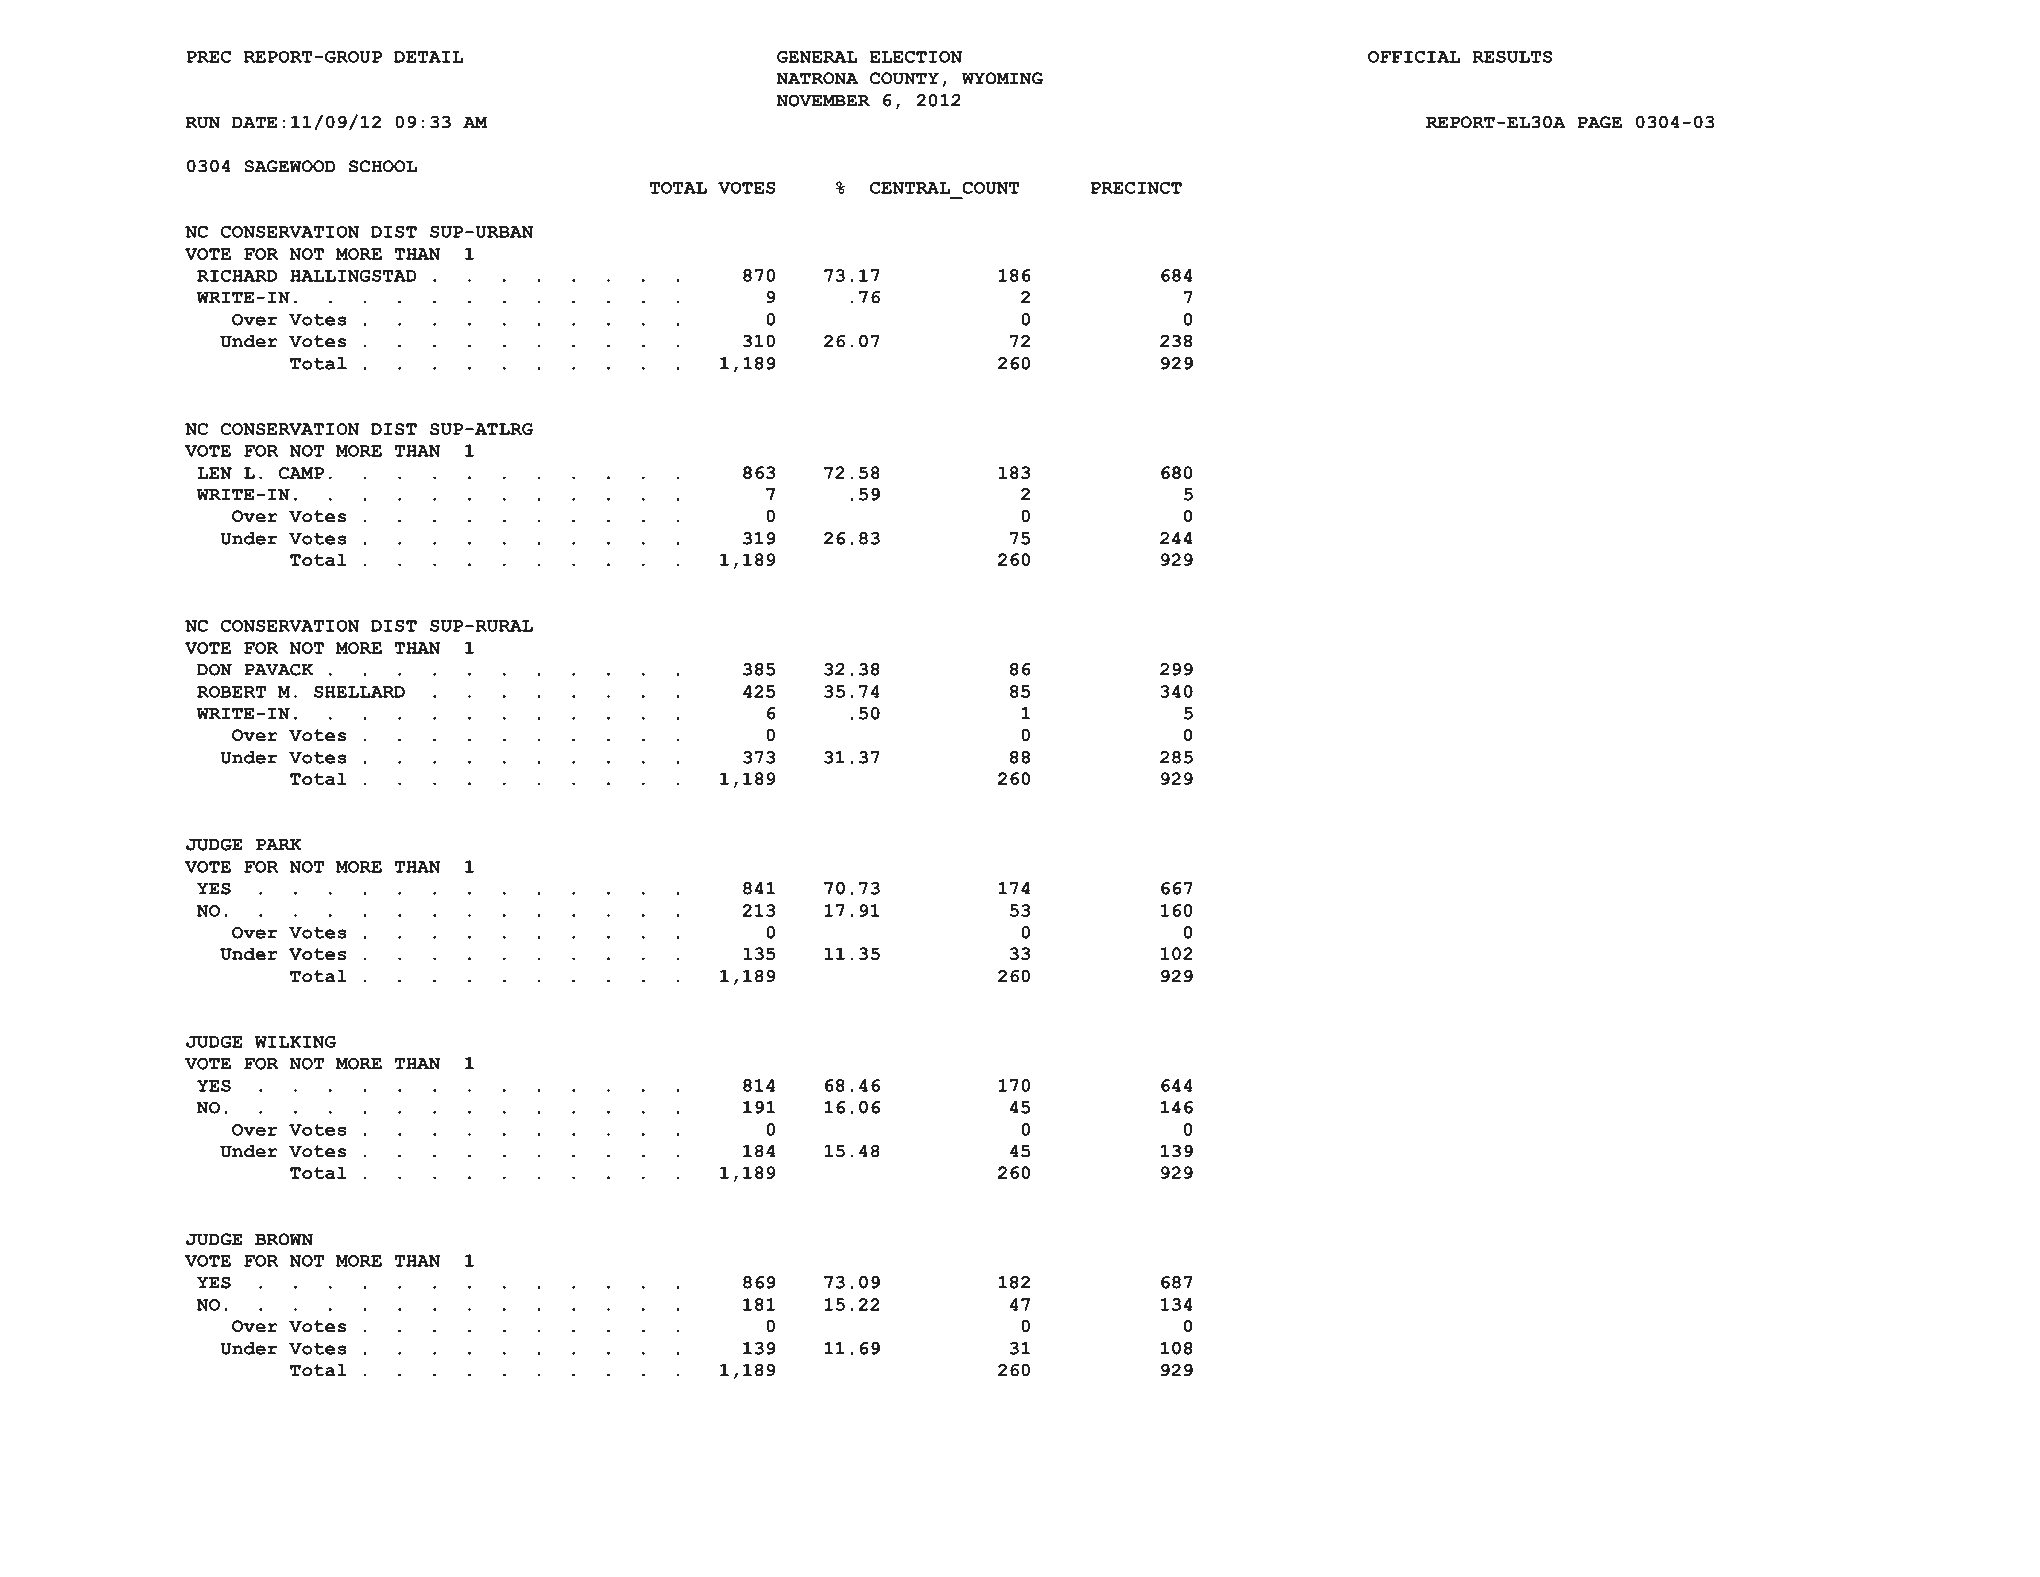  What do you see at coordinates (823, 100) in the page?
I see `NOVEMBER` at bounding box center [823, 100].
